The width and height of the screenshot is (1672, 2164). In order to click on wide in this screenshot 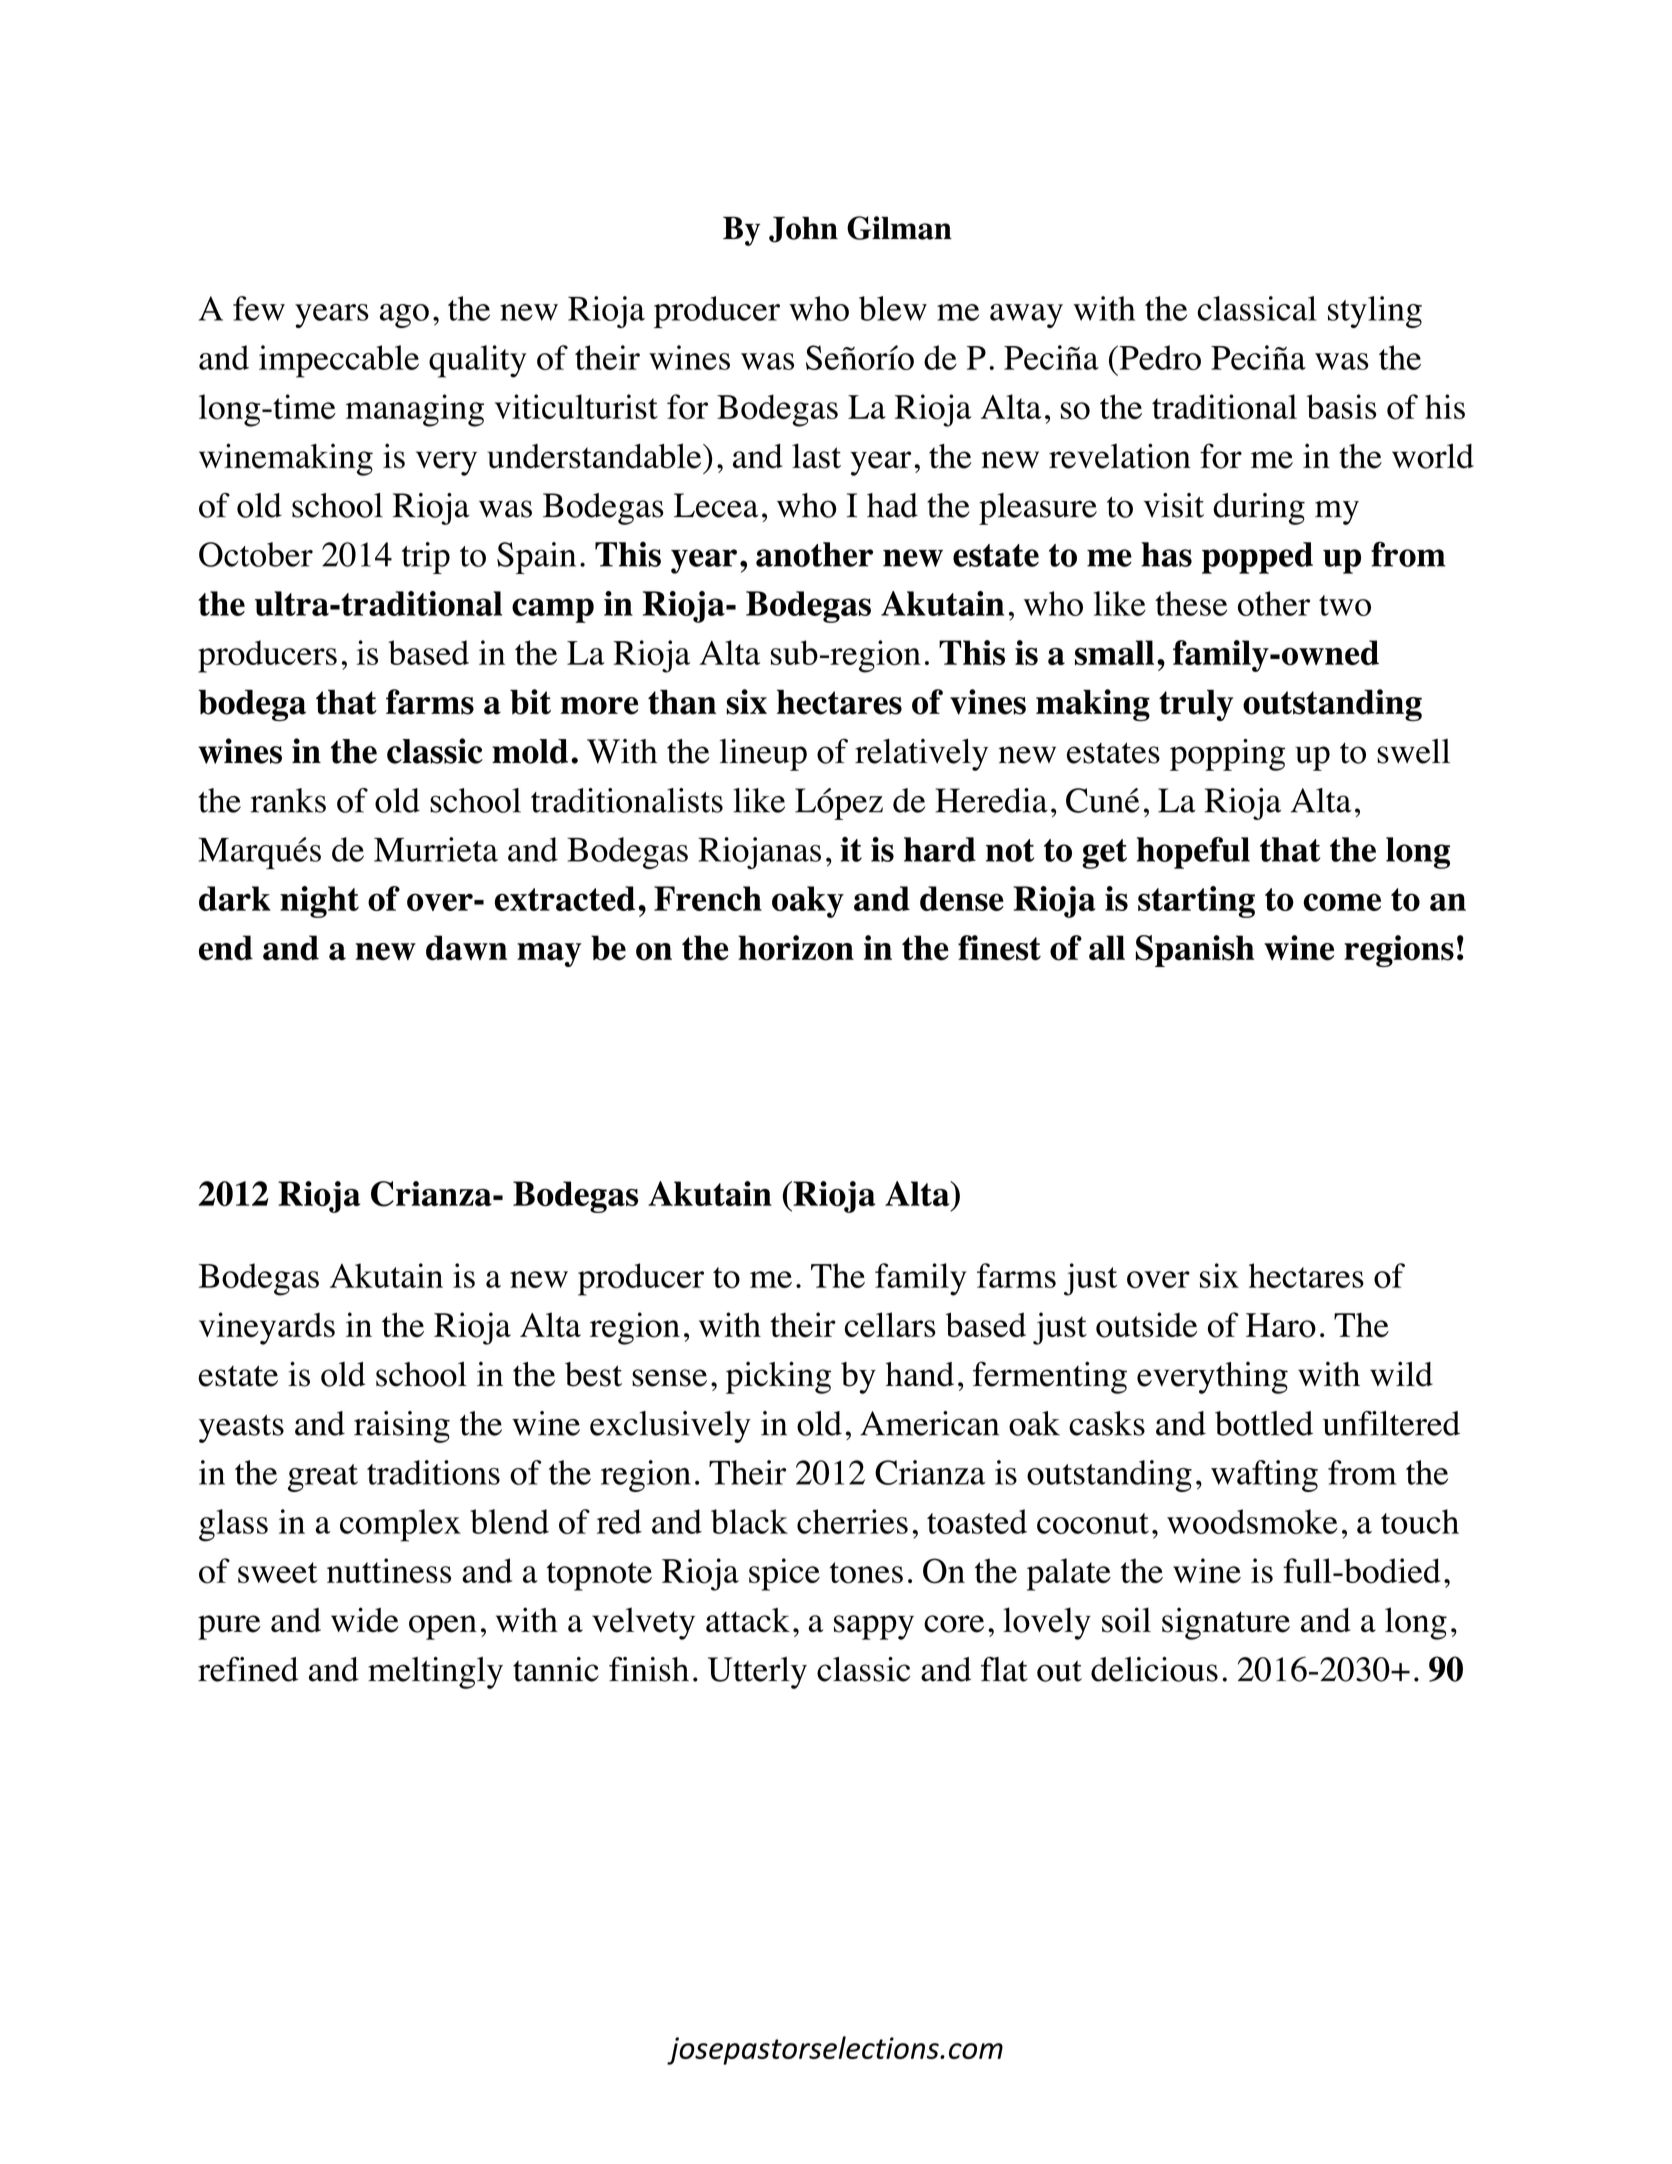, I will do `click(365, 1620)`.
